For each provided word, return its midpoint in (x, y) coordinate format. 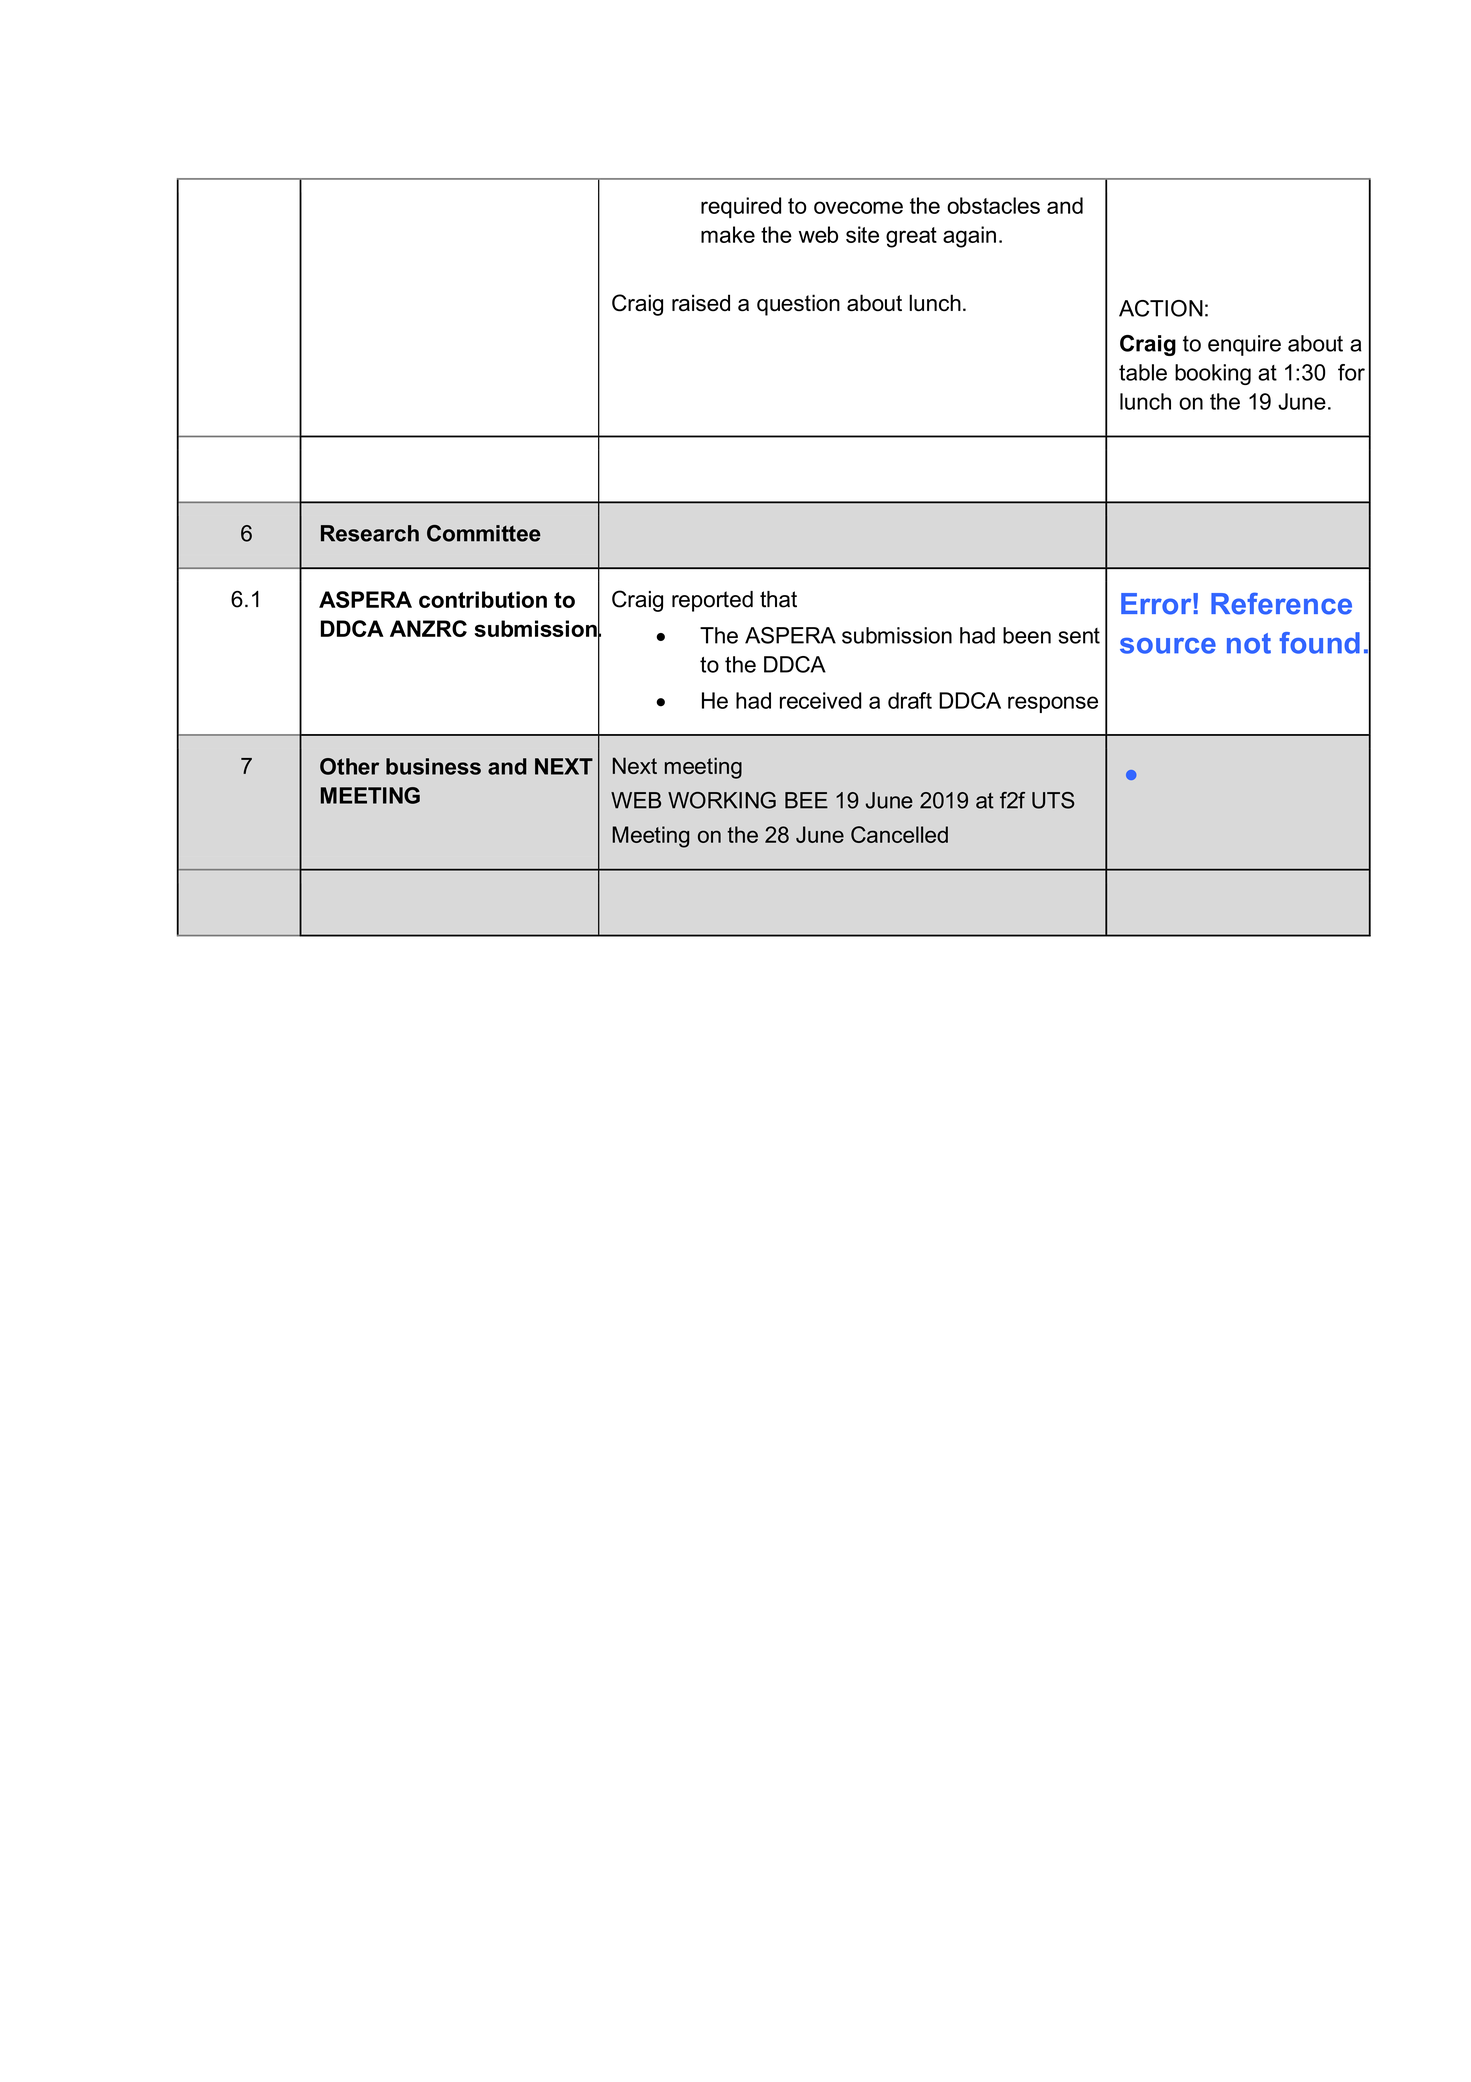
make (728, 234)
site (862, 234)
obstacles (993, 205)
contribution (483, 599)
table (1143, 372)
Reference (1281, 603)
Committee (484, 533)
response (1053, 704)
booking (1213, 374)
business (433, 766)
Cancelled (899, 834)
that (778, 599)
